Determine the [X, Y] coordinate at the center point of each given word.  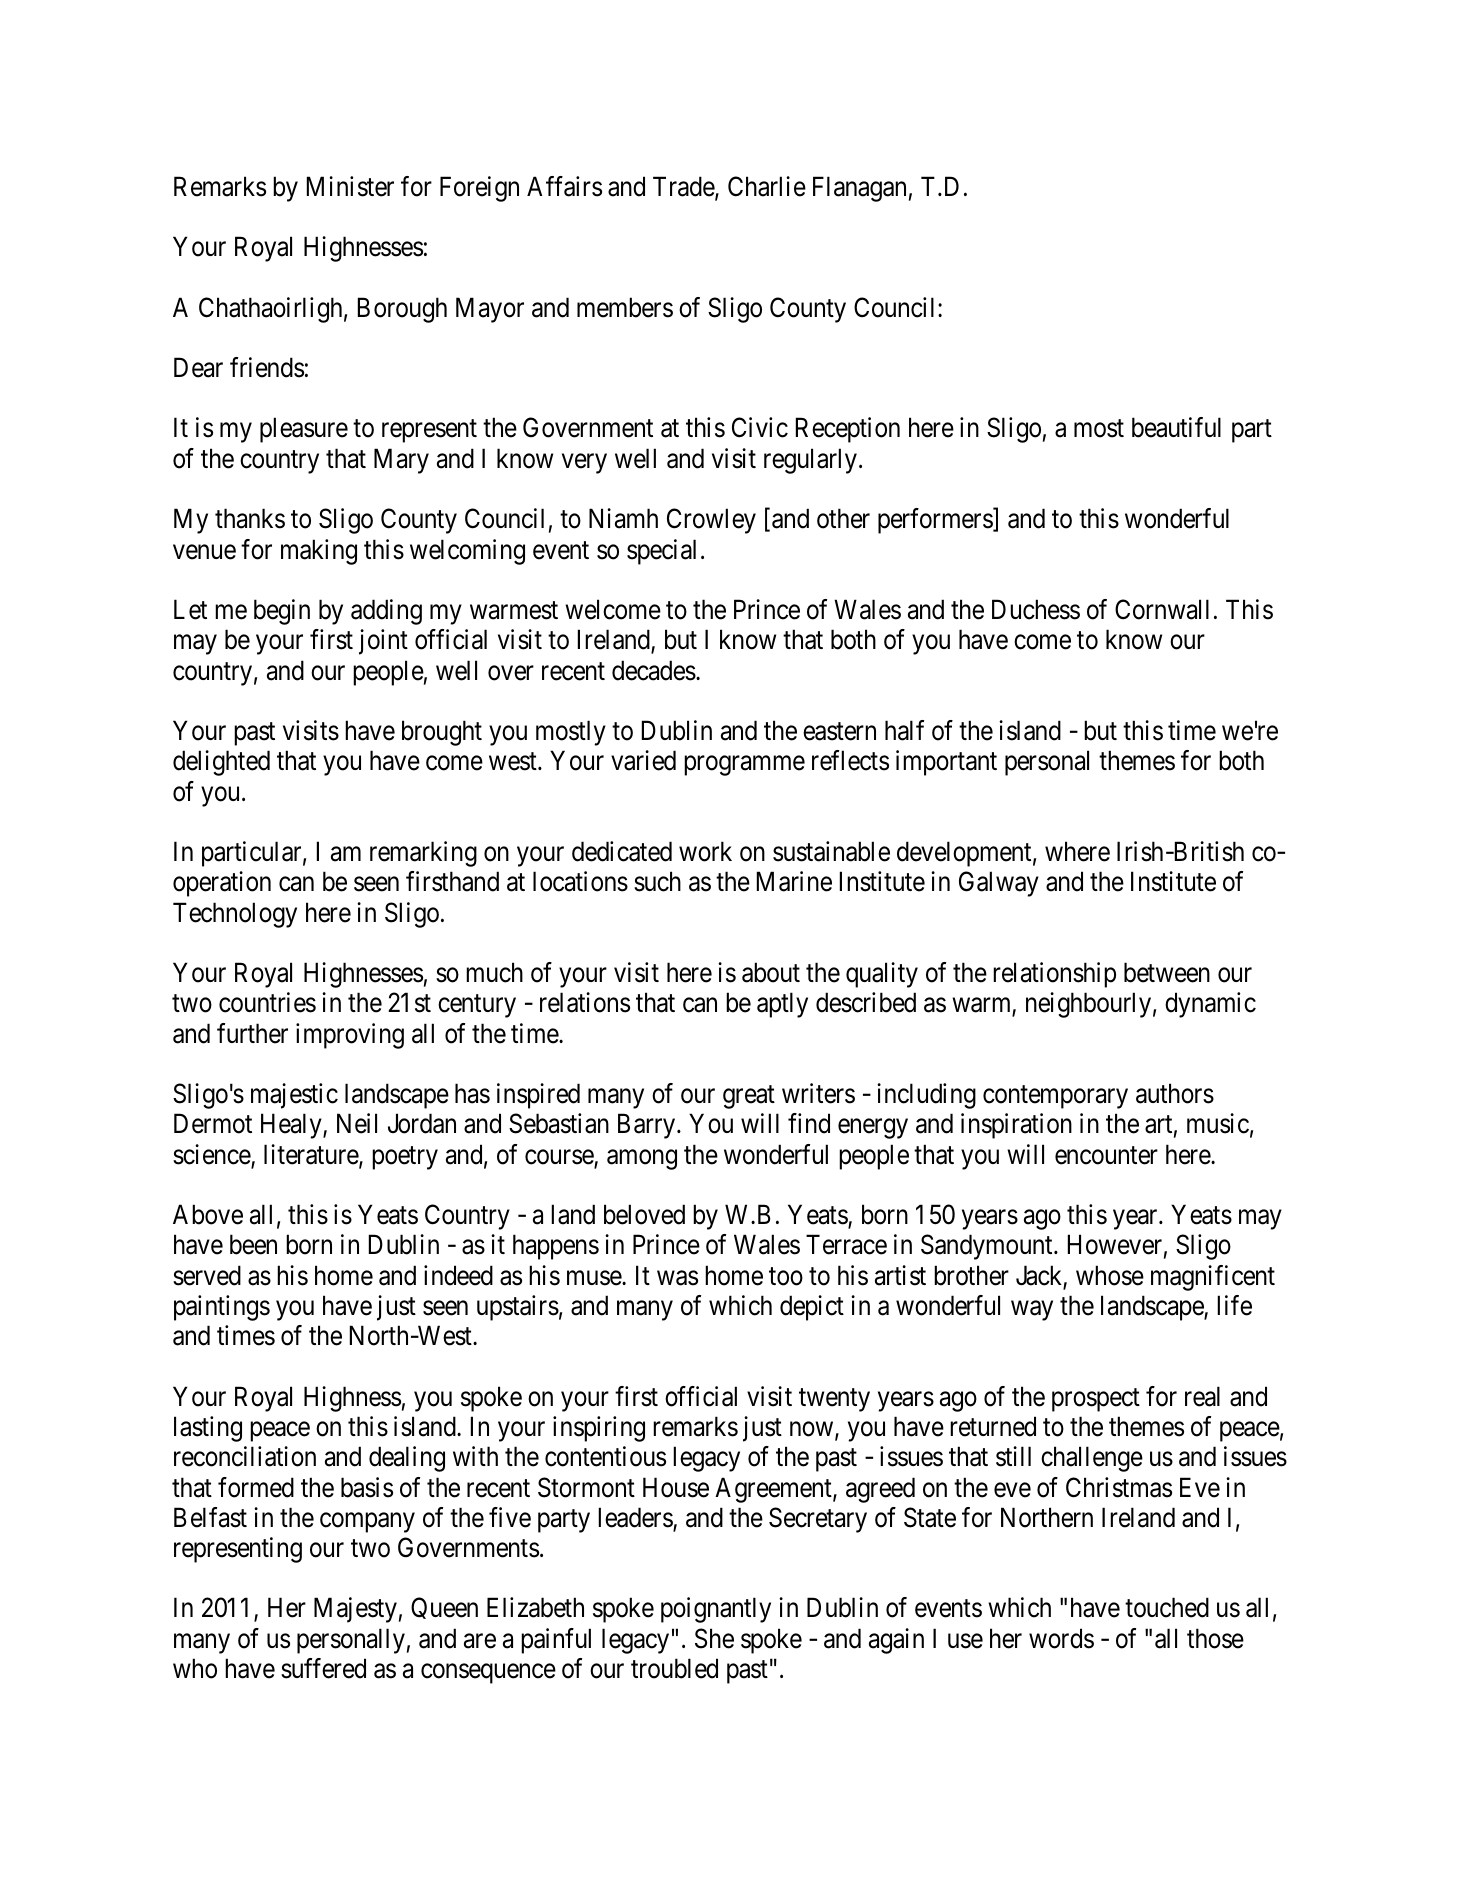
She [714, 1638]
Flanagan [859, 189]
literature [312, 1155]
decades [654, 670]
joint [383, 642]
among [642, 1160]
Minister [350, 186]
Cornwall [1162, 609]
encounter [1106, 1155]
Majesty [355, 1610]
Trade [684, 187]
